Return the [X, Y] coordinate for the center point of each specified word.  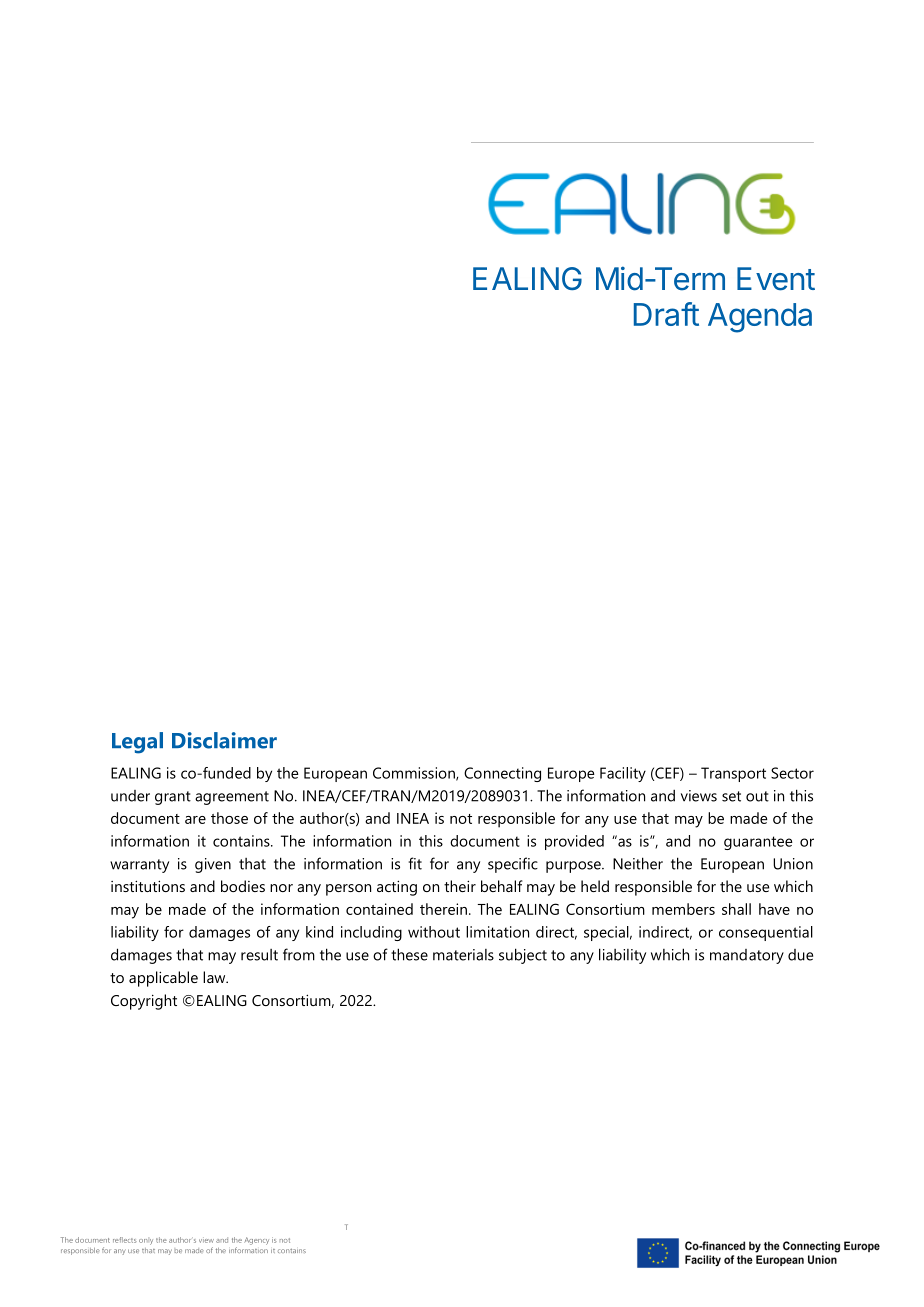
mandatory [747, 956]
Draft [666, 314]
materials [463, 955]
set [731, 796]
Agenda [760, 318]
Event [776, 279]
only [146, 1242]
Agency [256, 1241]
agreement [232, 798]
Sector [792, 773]
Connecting [502, 774]
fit [415, 863]
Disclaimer [224, 740]
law [215, 977]
